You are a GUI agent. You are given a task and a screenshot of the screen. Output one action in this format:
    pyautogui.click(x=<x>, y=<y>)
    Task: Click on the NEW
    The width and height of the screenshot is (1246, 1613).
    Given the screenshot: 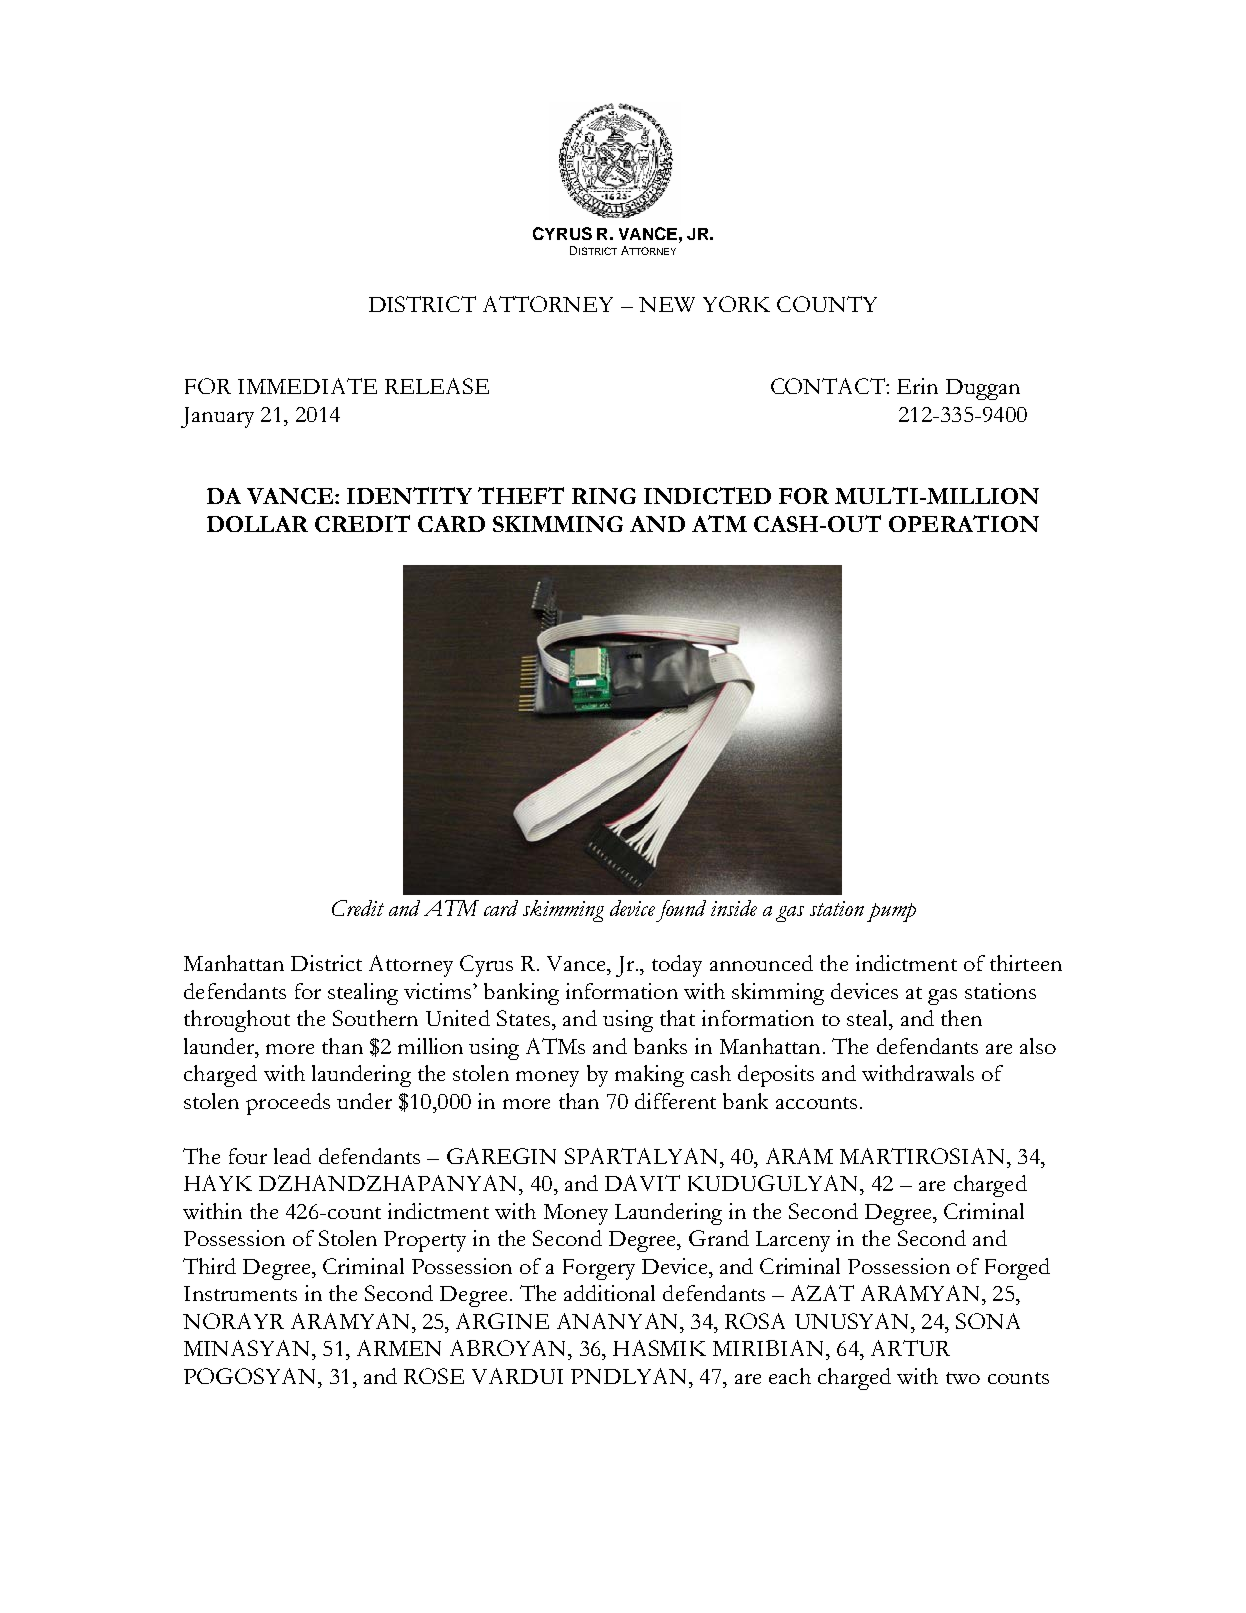 What is the action you would take?
    pyautogui.click(x=667, y=304)
